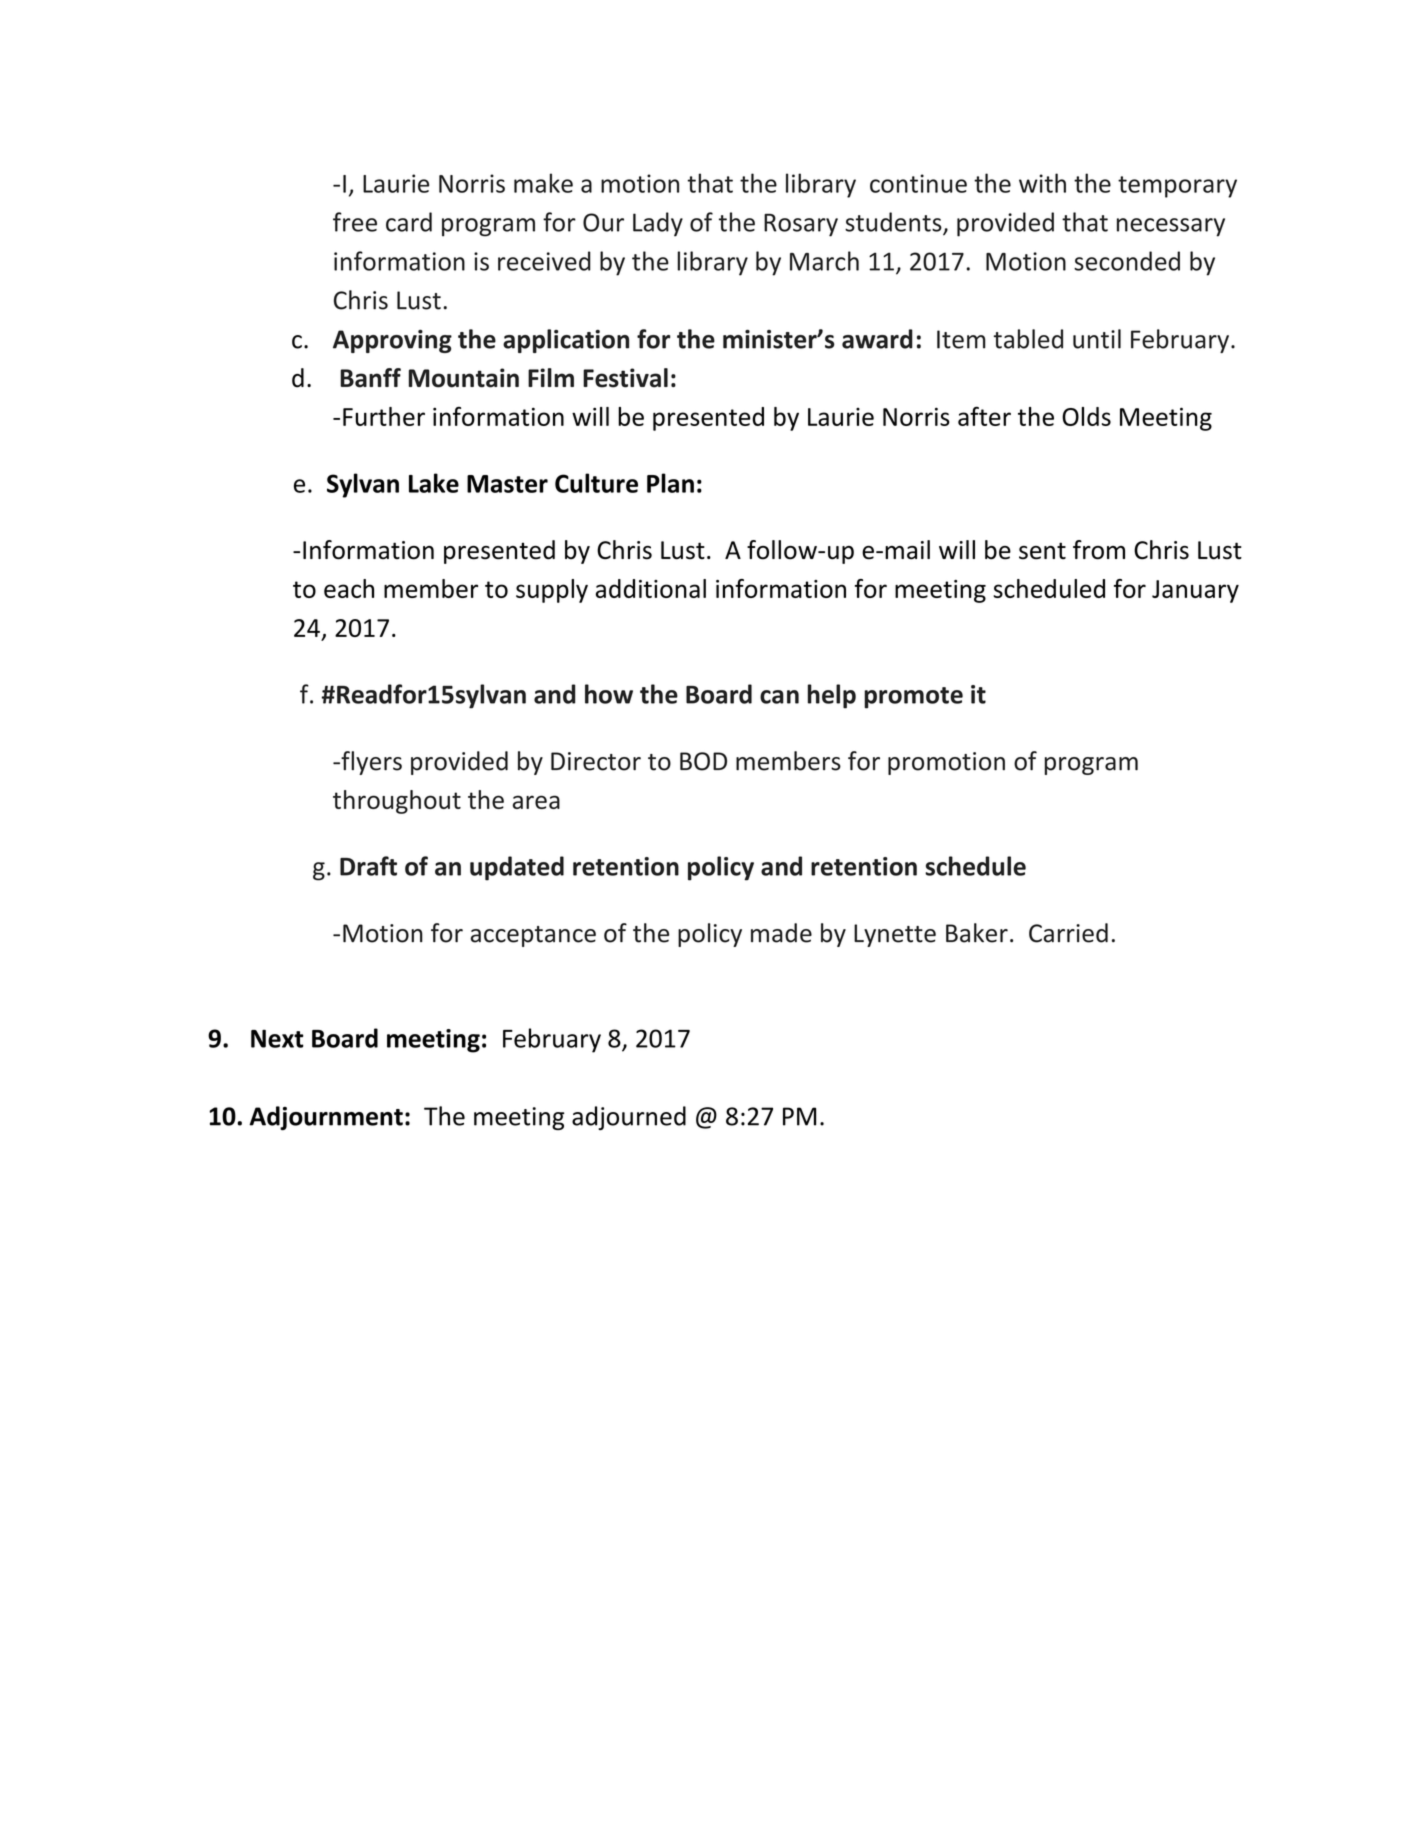  Describe the element at coordinates (781, 933) in the page. I see `made` at that location.
